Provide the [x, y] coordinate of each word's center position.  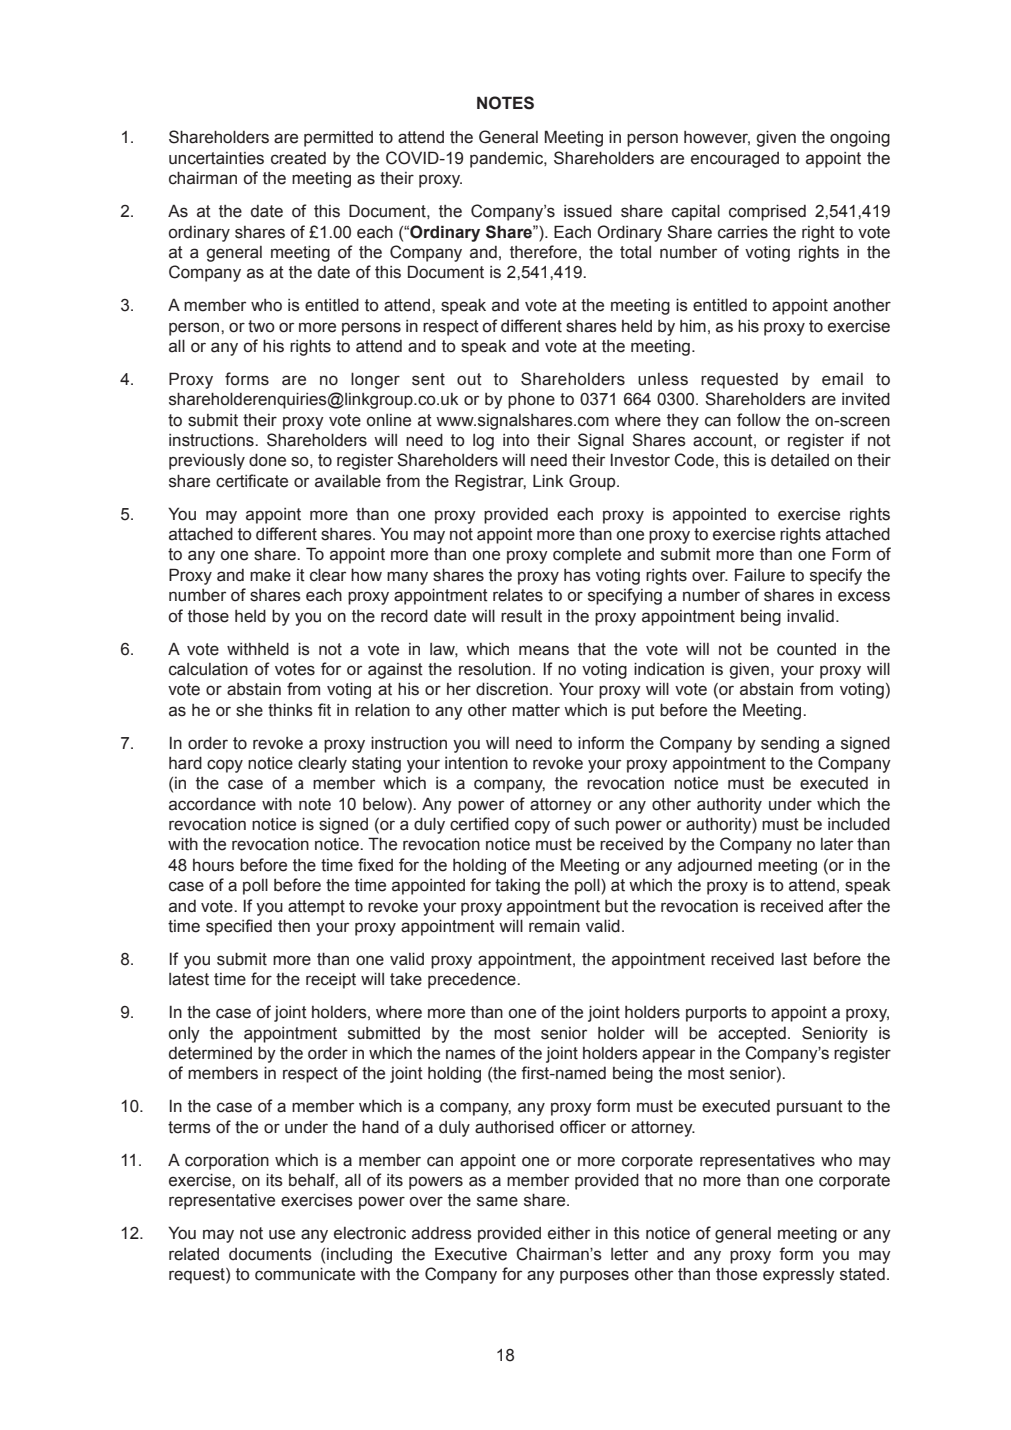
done [267, 460]
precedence [473, 980]
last [794, 959]
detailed [800, 460]
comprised [767, 212]
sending [790, 744]
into [516, 440]
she [249, 710]
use [282, 1234]
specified [239, 927]
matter [536, 710]
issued [588, 211]
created [298, 158]
